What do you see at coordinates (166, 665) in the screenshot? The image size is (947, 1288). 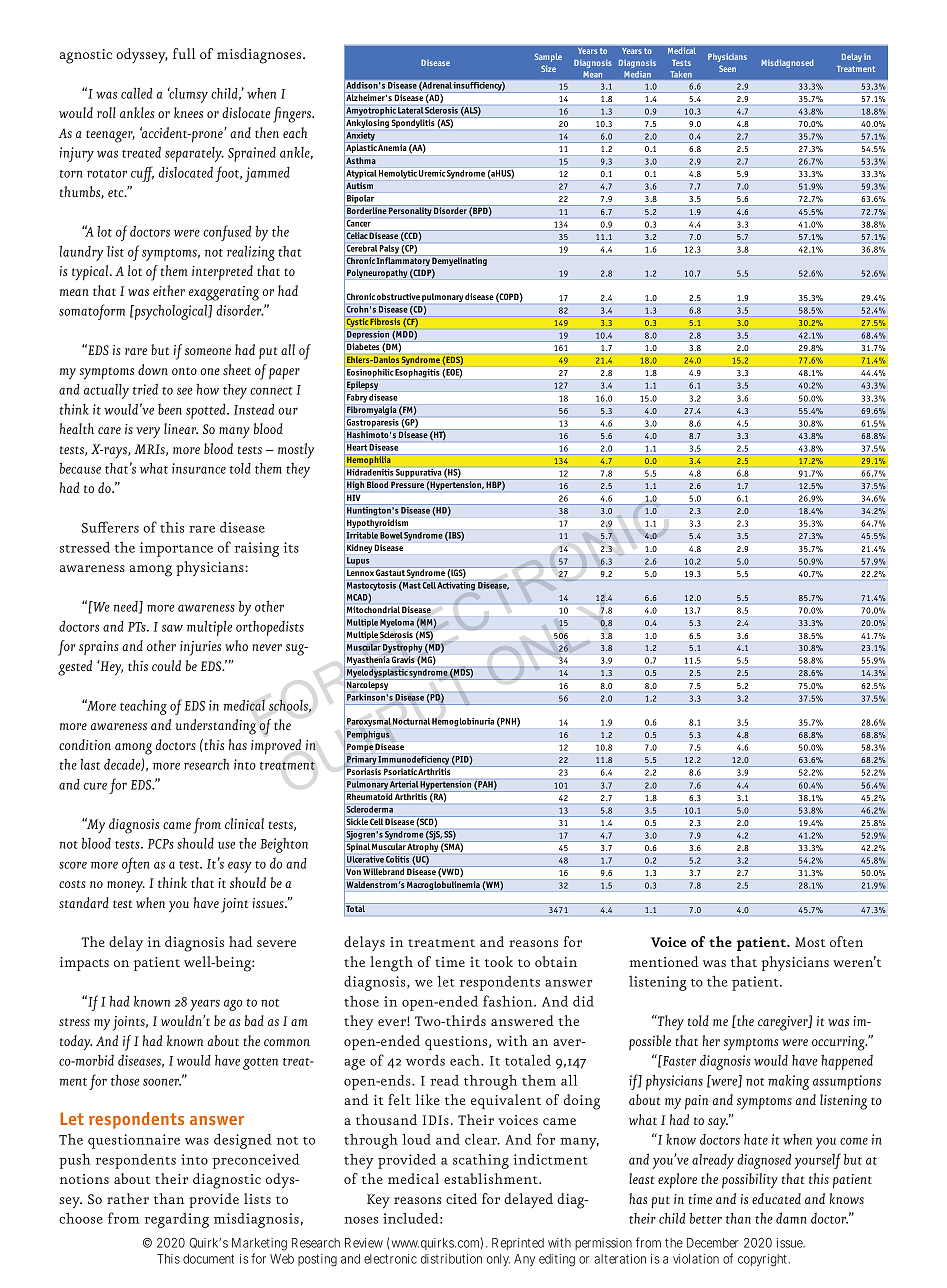 I see `could` at bounding box center [166, 665].
